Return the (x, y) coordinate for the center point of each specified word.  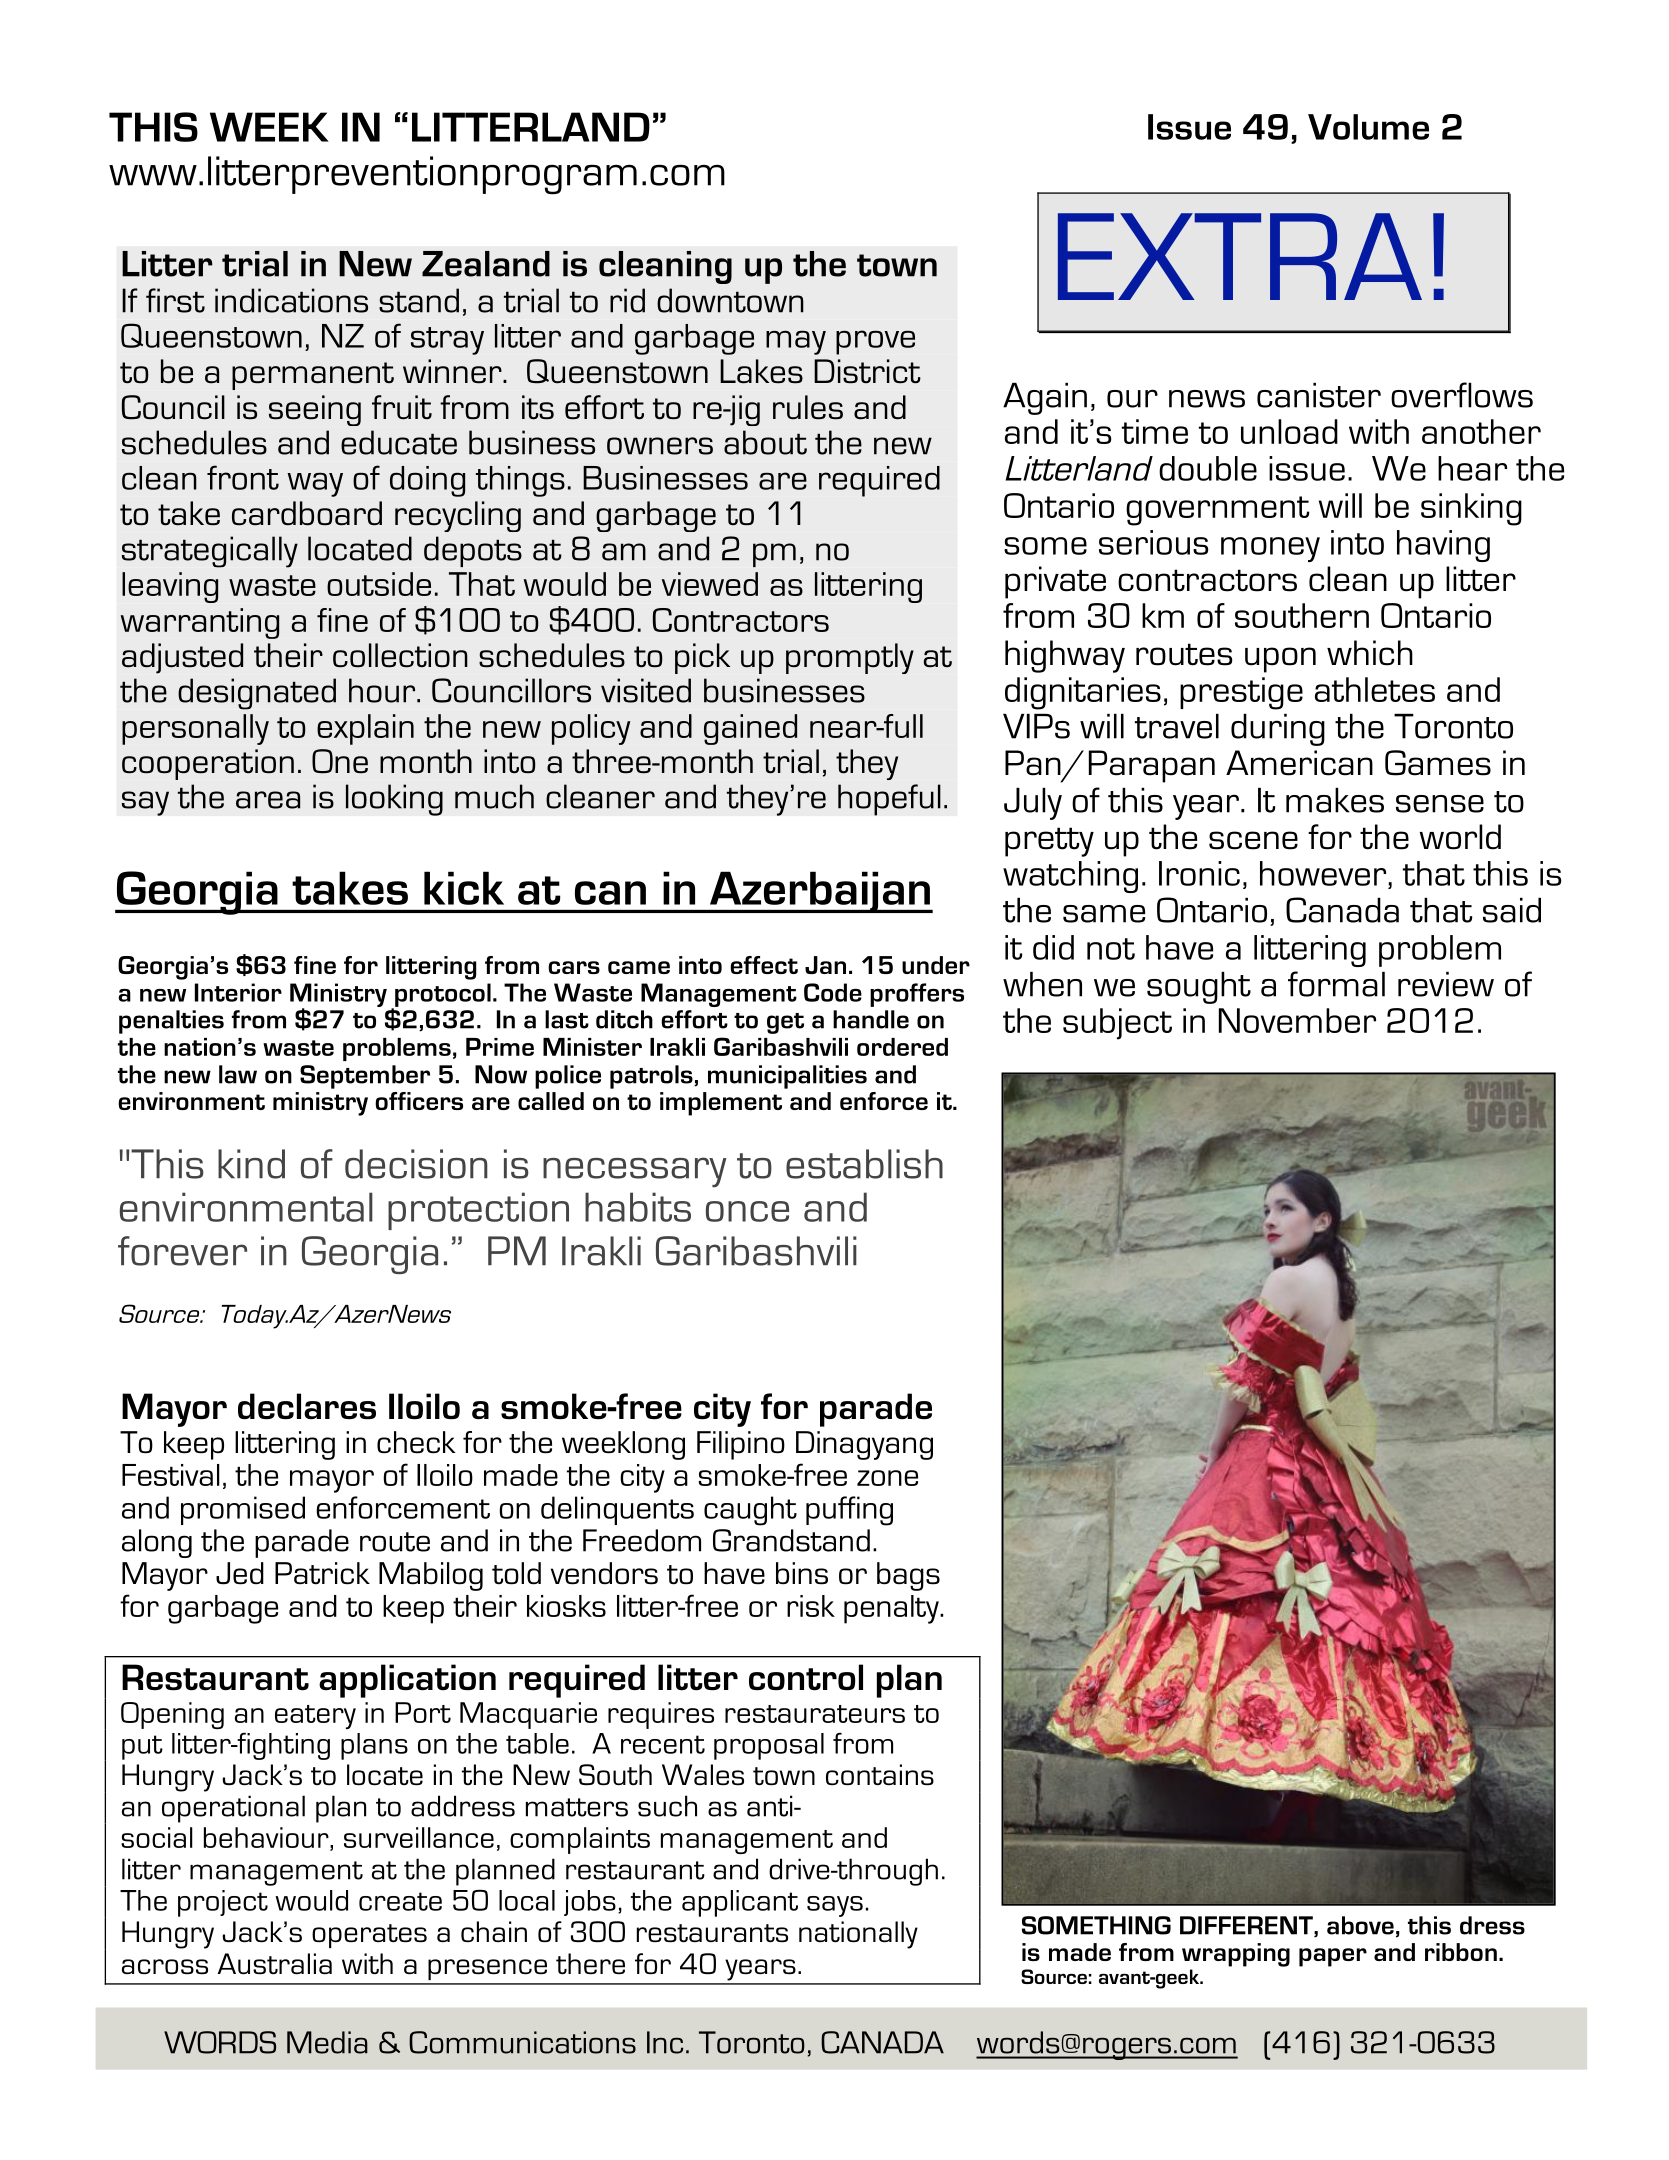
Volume (1368, 127)
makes (1335, 800)
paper (1333, 1957)
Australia (275, 1964)
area (268, 800)
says (835, 1906)
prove (875, 342)
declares (307, 1406)
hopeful (889, 800)
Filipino (741, 1445)
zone (887, 1478)
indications (291, 300)
